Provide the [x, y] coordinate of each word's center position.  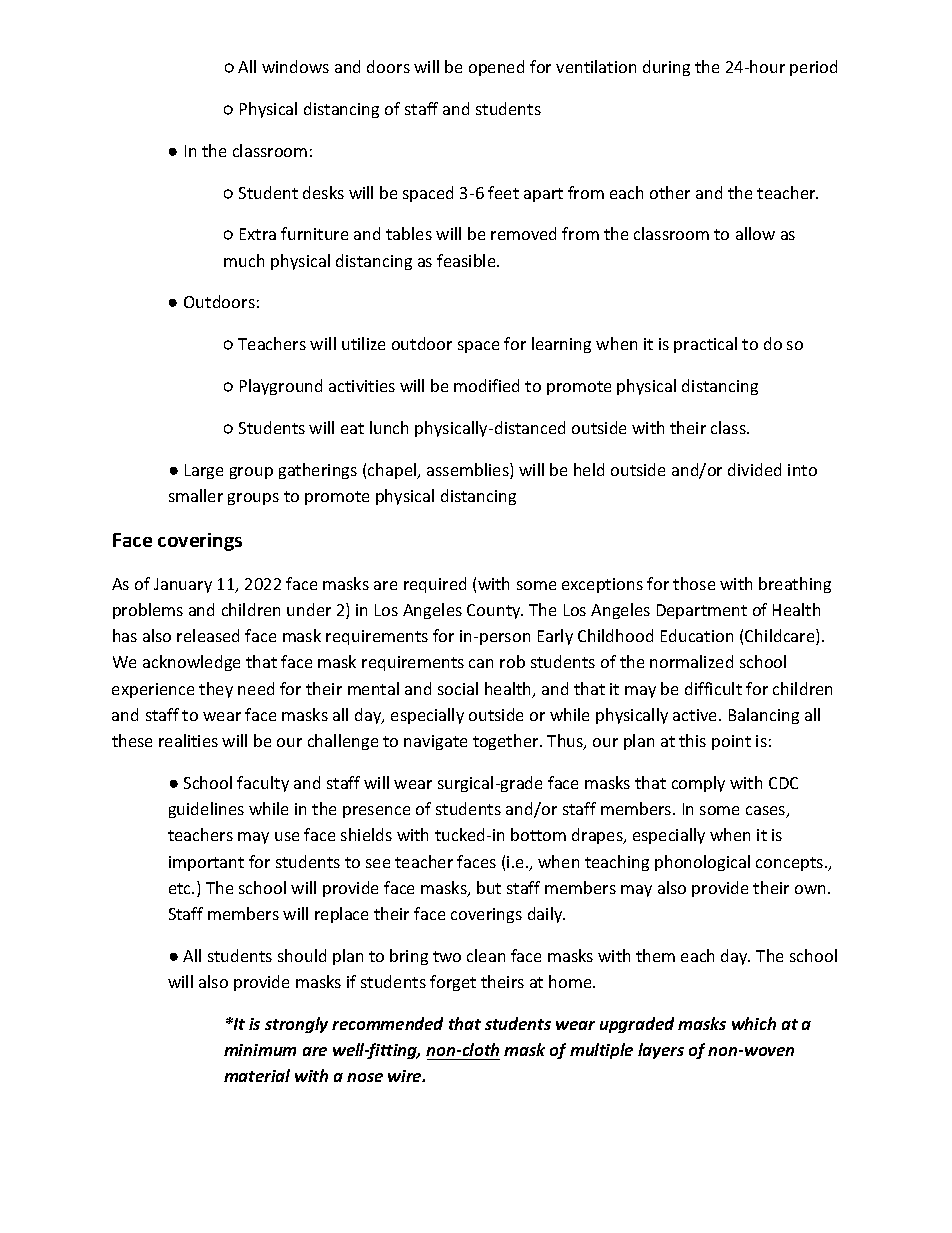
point [731, 742]
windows [295, 66]
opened [496, 68]
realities [188, 740]
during [666, 68]
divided [754, 469]
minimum [260, 1050]
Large [204, 471]
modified [486, 385]
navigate [435, 742]
